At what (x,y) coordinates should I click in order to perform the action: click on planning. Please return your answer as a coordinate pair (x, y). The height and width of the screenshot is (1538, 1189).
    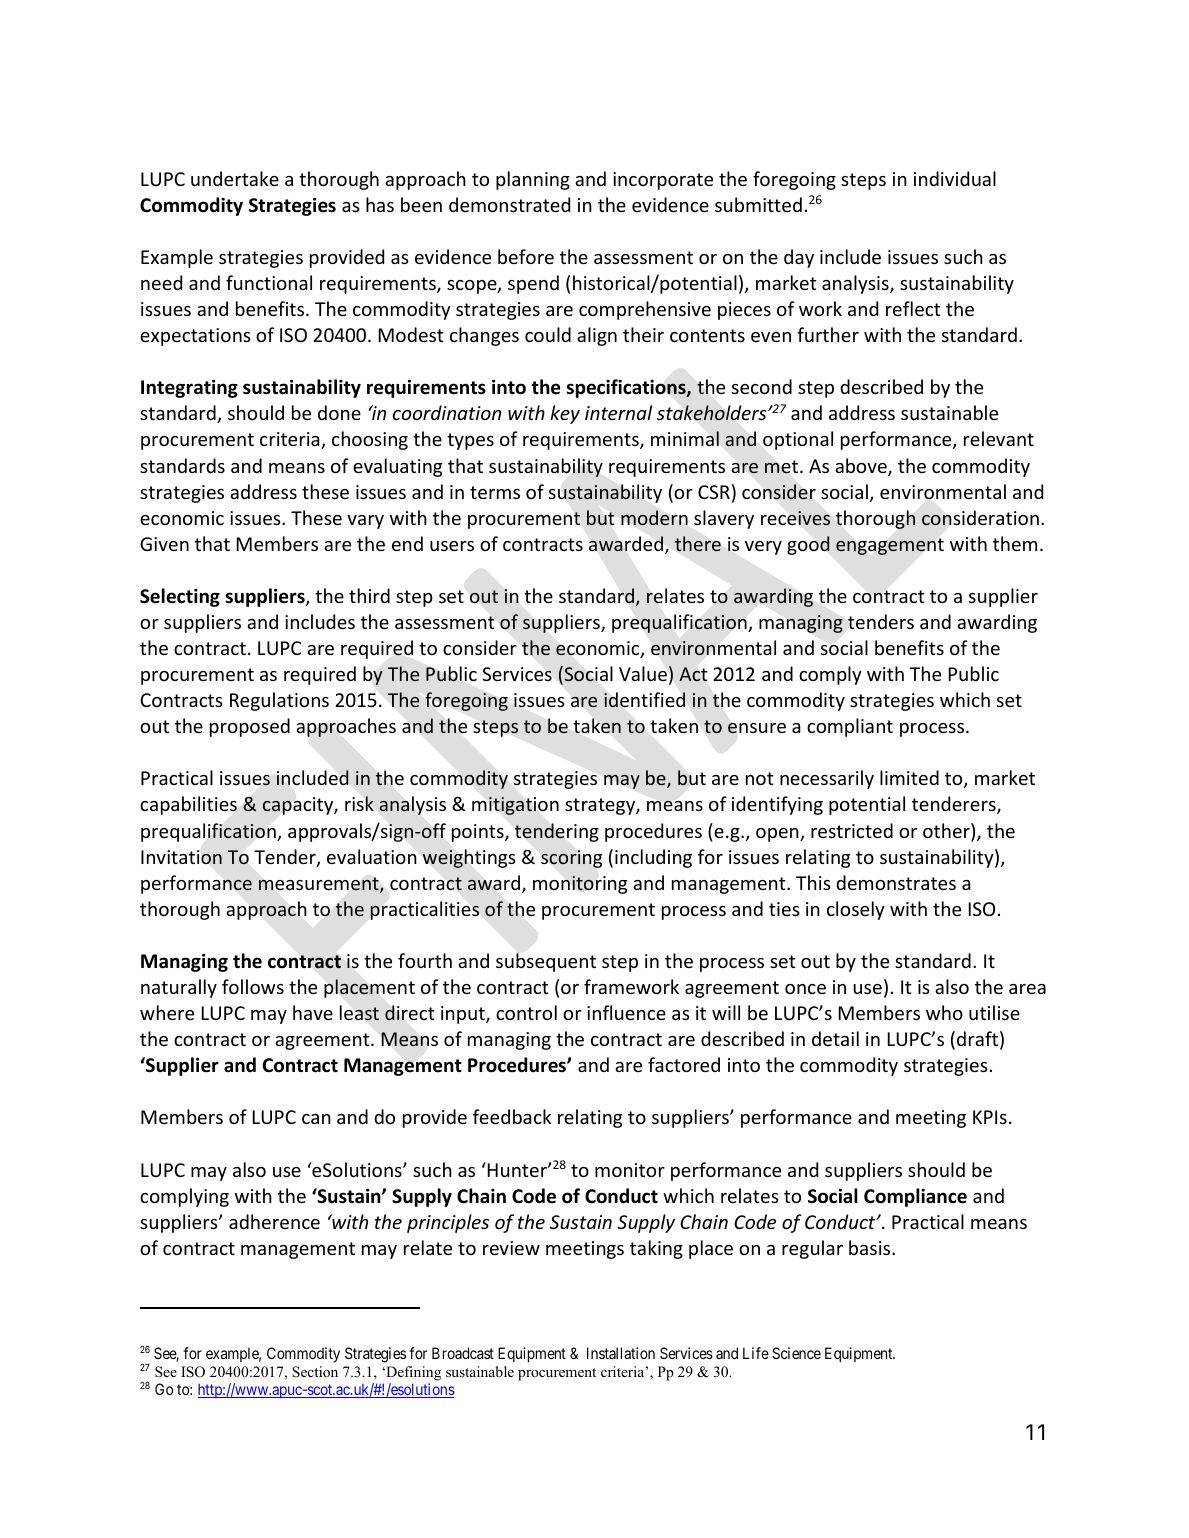
    Looking at the image, I should click on (533, 180).
